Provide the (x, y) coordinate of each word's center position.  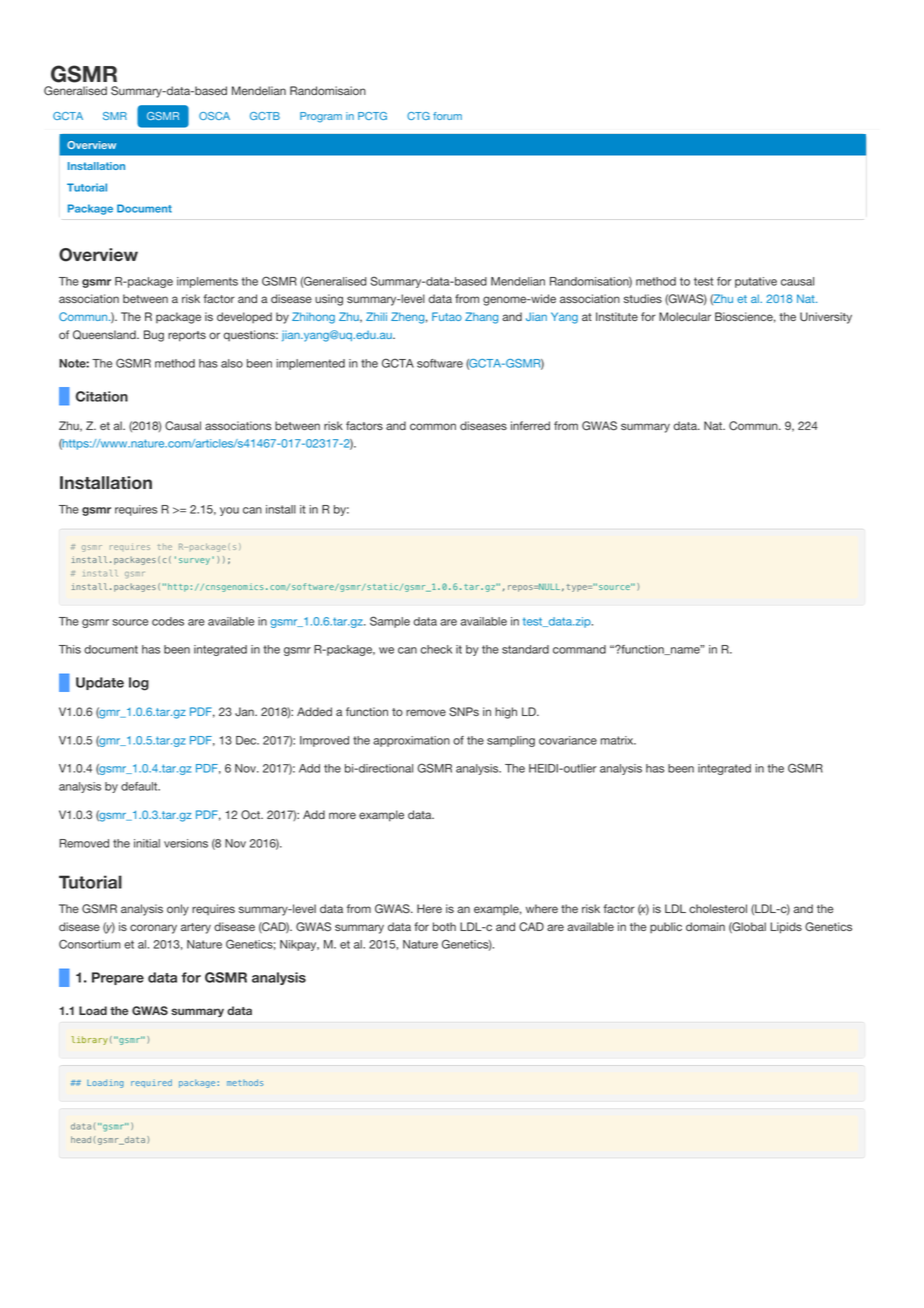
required (151, 1083)
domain (705, 926)
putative (756, 282)
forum (447, 116)
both (444, 926)
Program (321, 117)
